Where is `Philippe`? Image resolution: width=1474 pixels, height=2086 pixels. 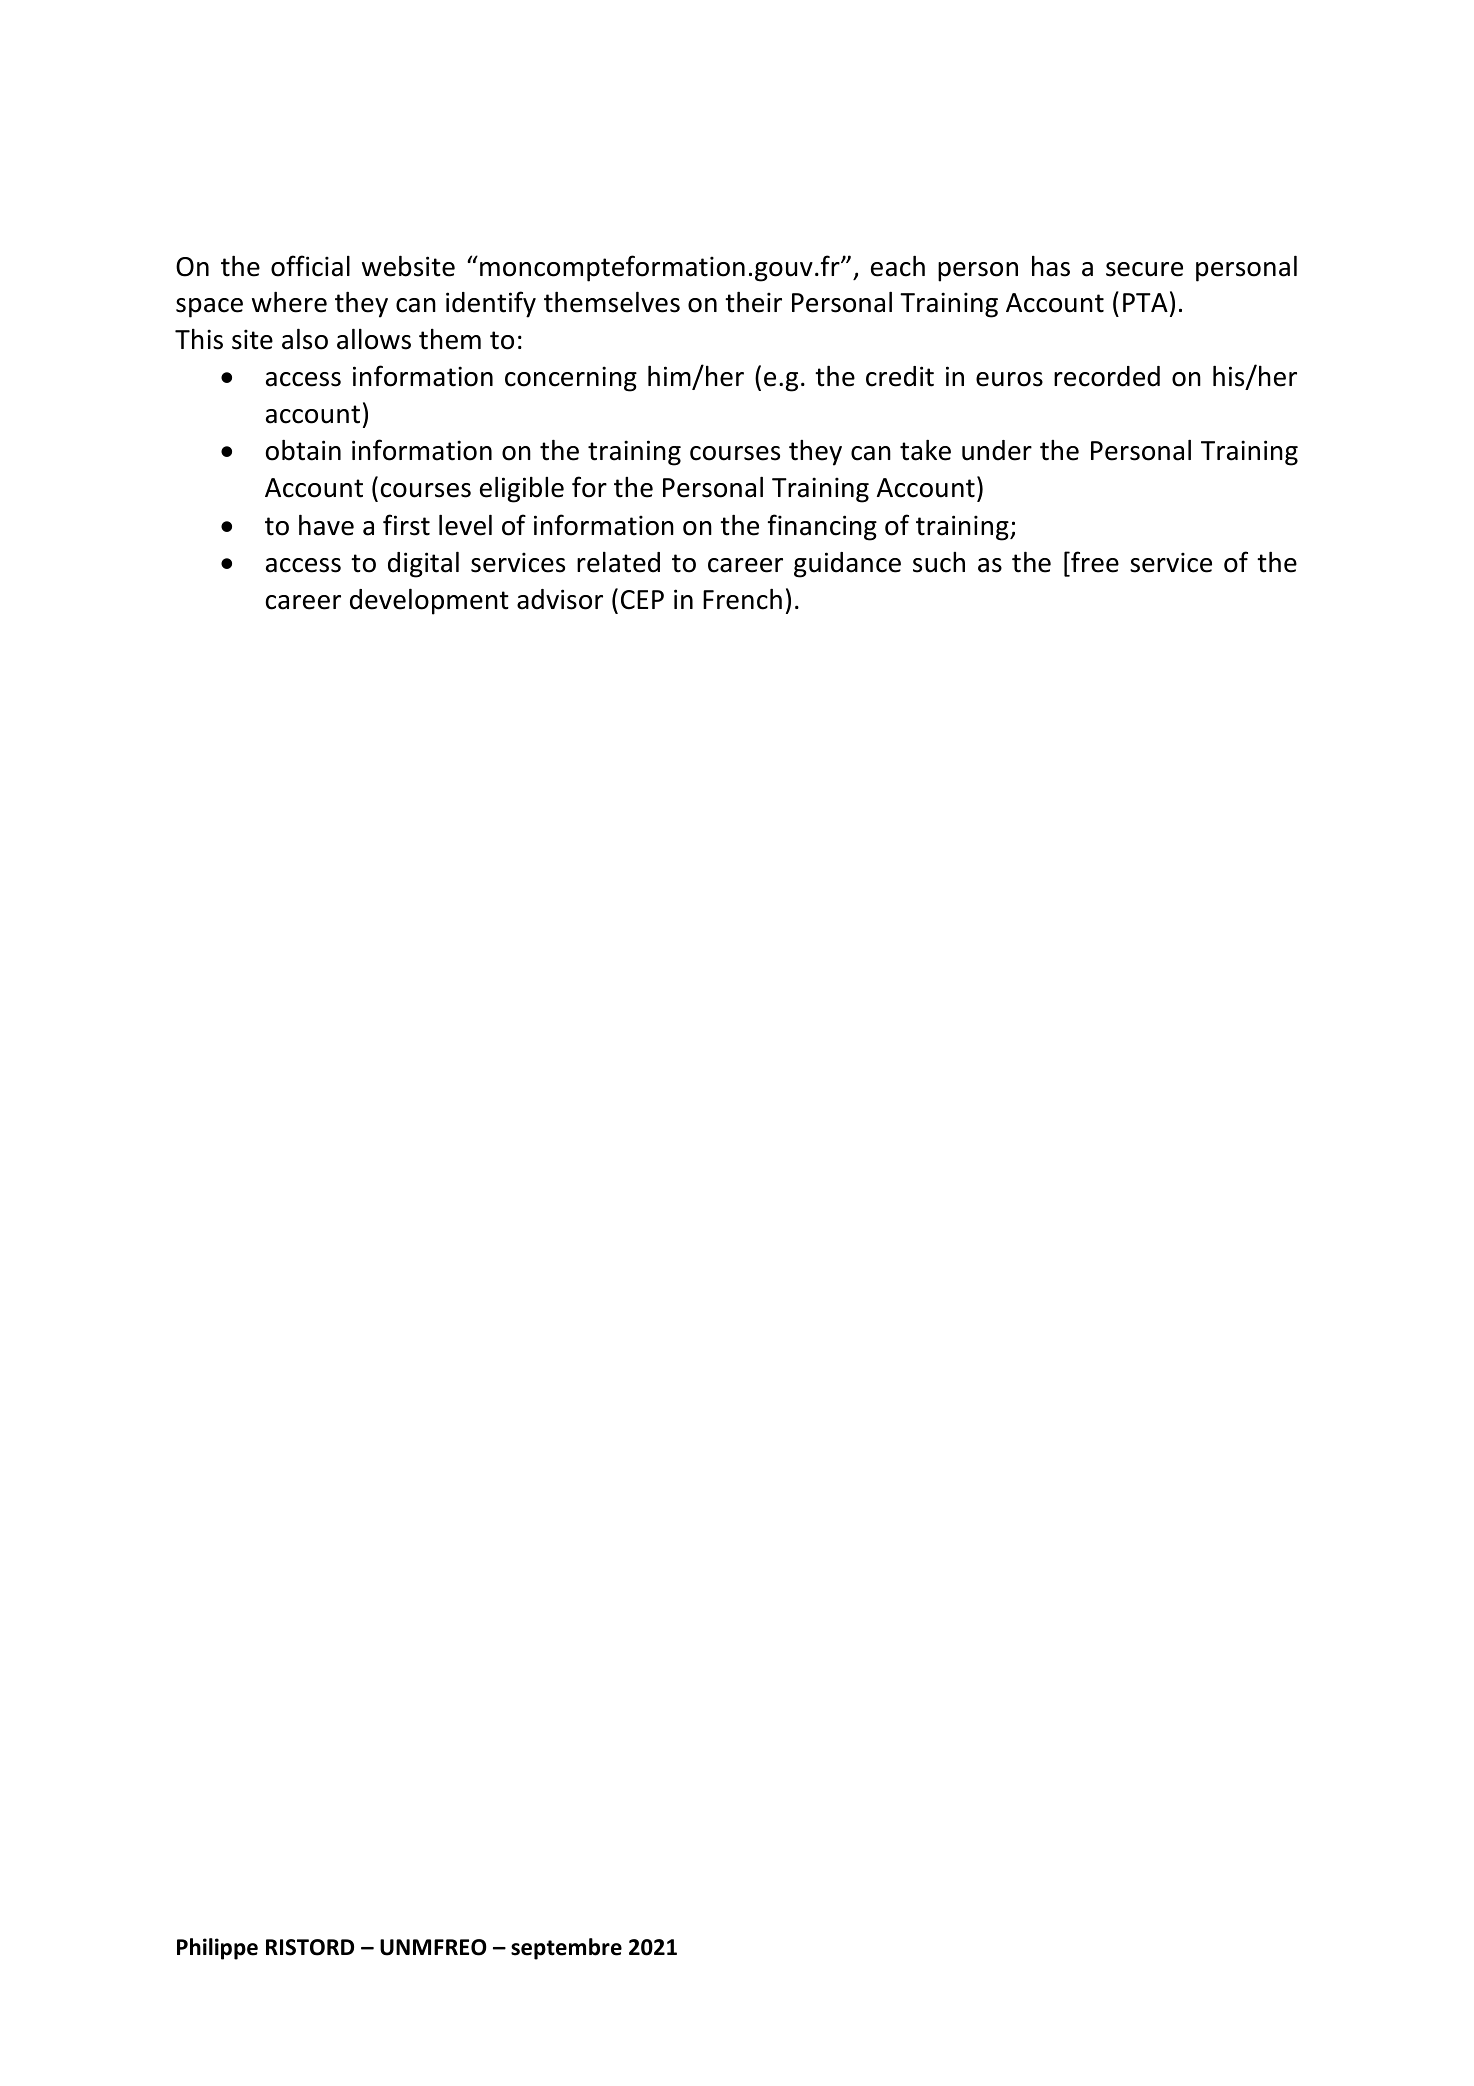 Philippe is located at coordinates (217, 1949).
